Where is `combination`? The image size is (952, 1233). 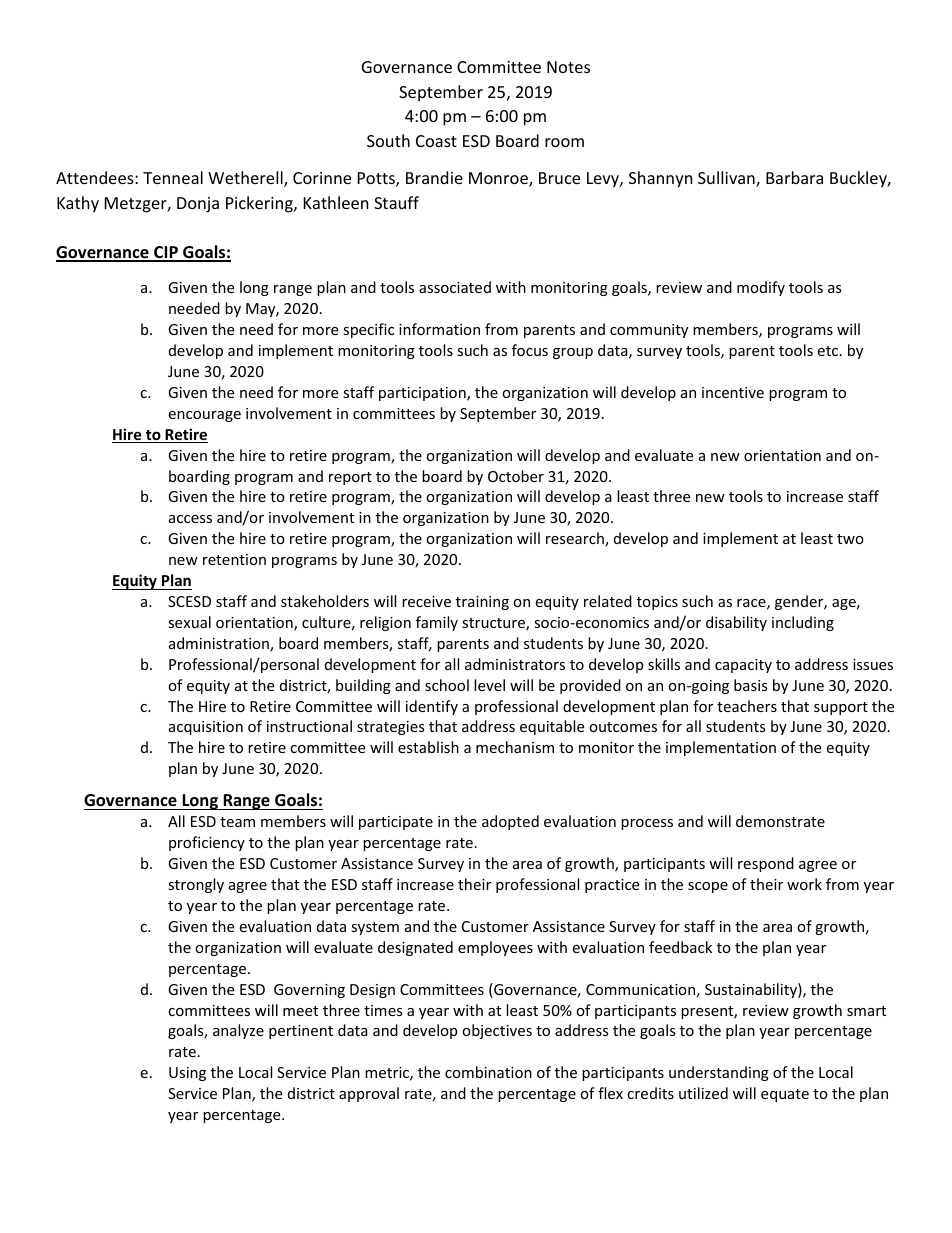 combination is located at coordinates (488, 1072).
